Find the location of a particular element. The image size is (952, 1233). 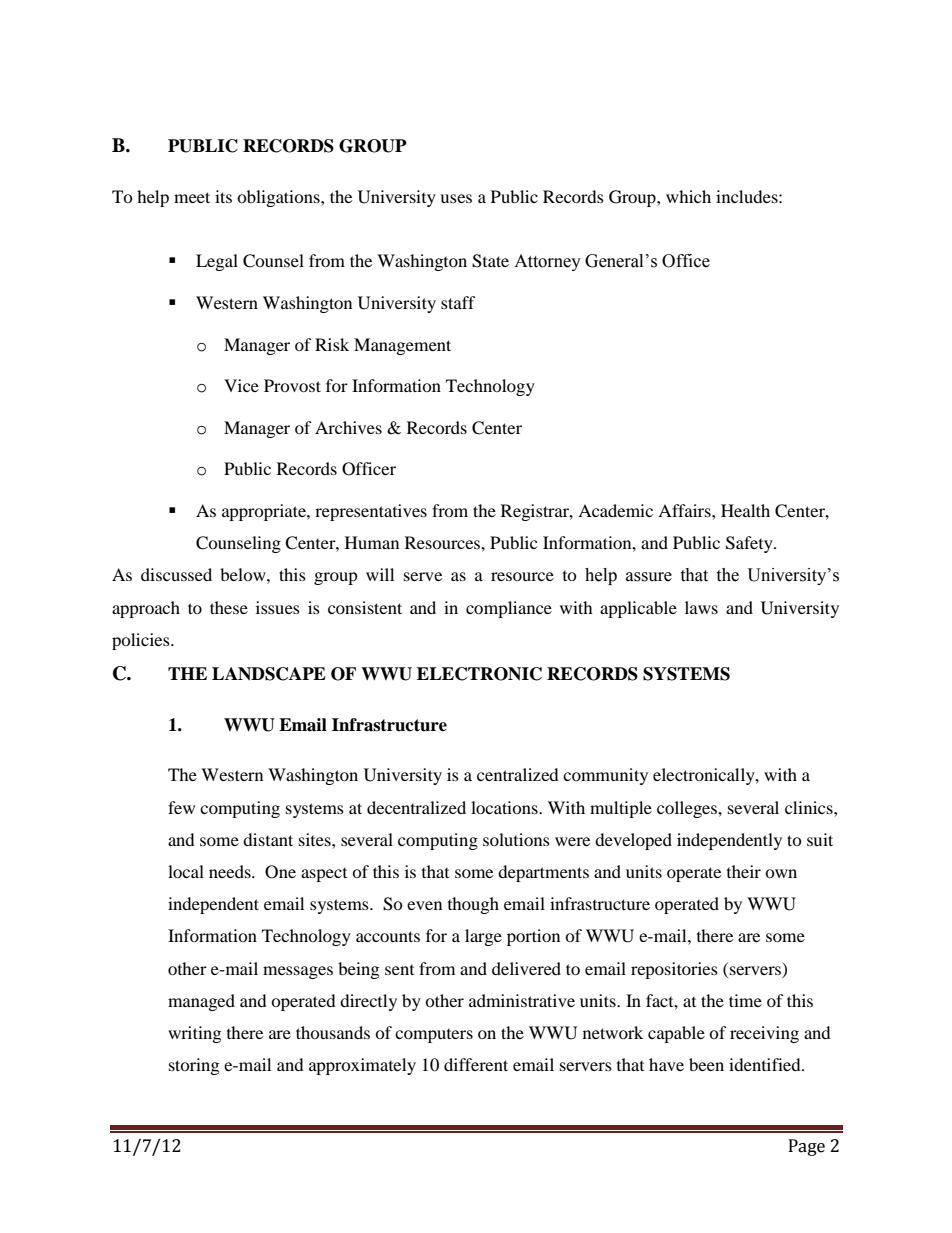

few is located at coordinates (181, 807).
